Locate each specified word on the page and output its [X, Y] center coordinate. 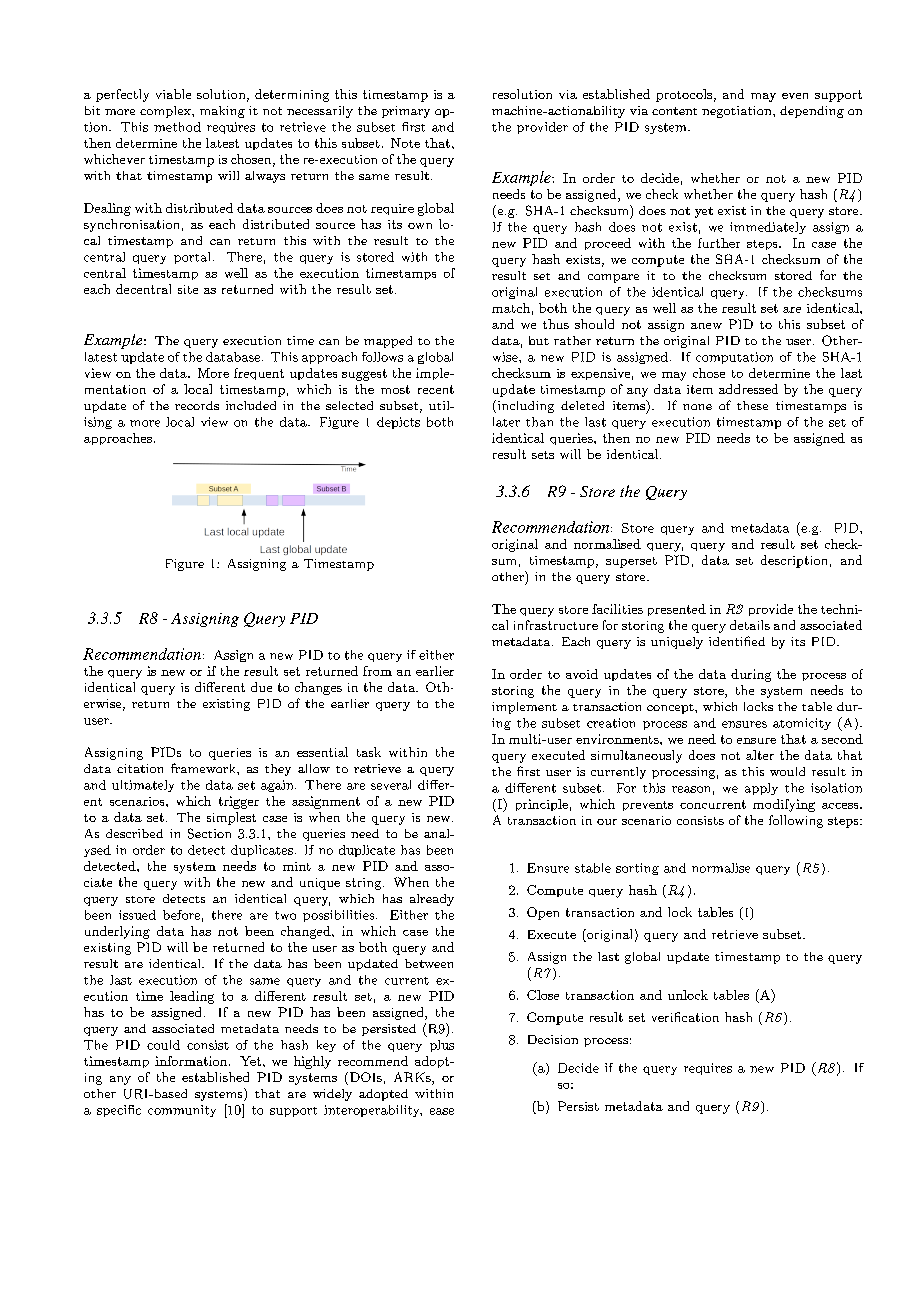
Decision [553, 1039]
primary [406, 112]
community [182, 1111]
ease [442, 1111]
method [177, 127]
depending [812, 112]
